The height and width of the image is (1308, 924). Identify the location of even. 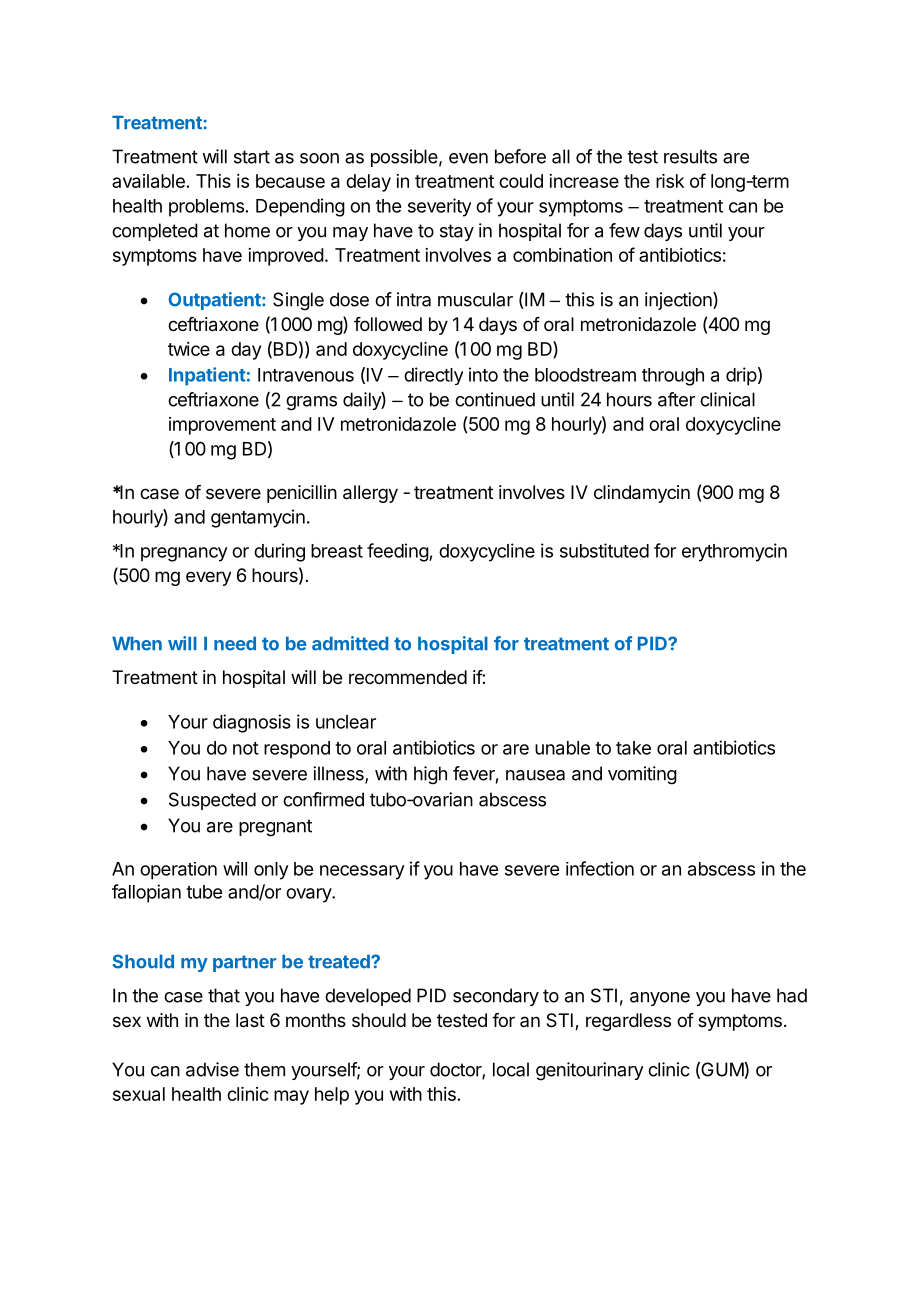
(468, 158).
